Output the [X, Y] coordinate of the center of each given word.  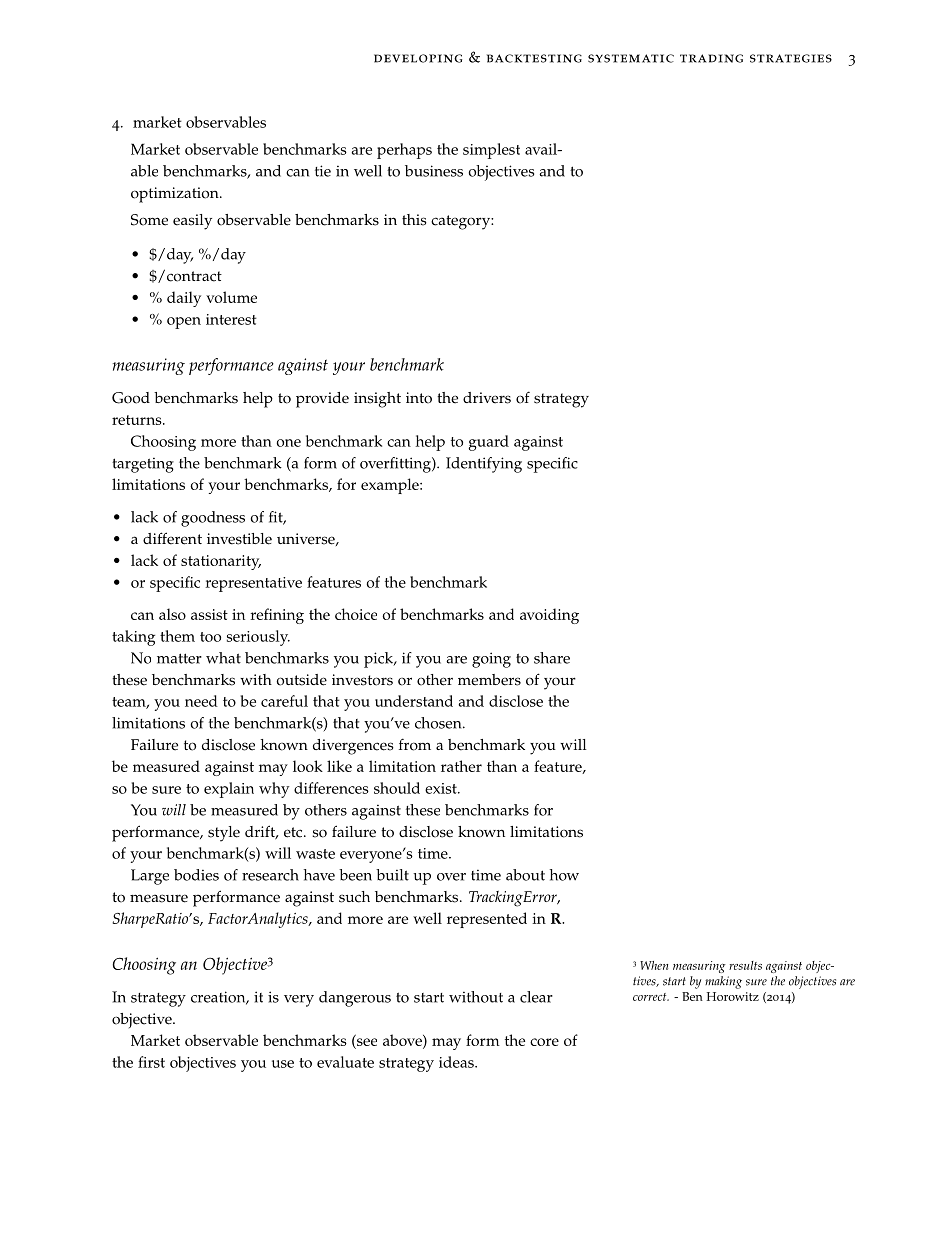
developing [418, 58]
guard [488, 443]
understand [414, 701]
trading [711, 58]
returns [138, 420]
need [201, 701]
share [552, 658]
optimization [176, 195]
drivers [487, 398]
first [151, 1062]
